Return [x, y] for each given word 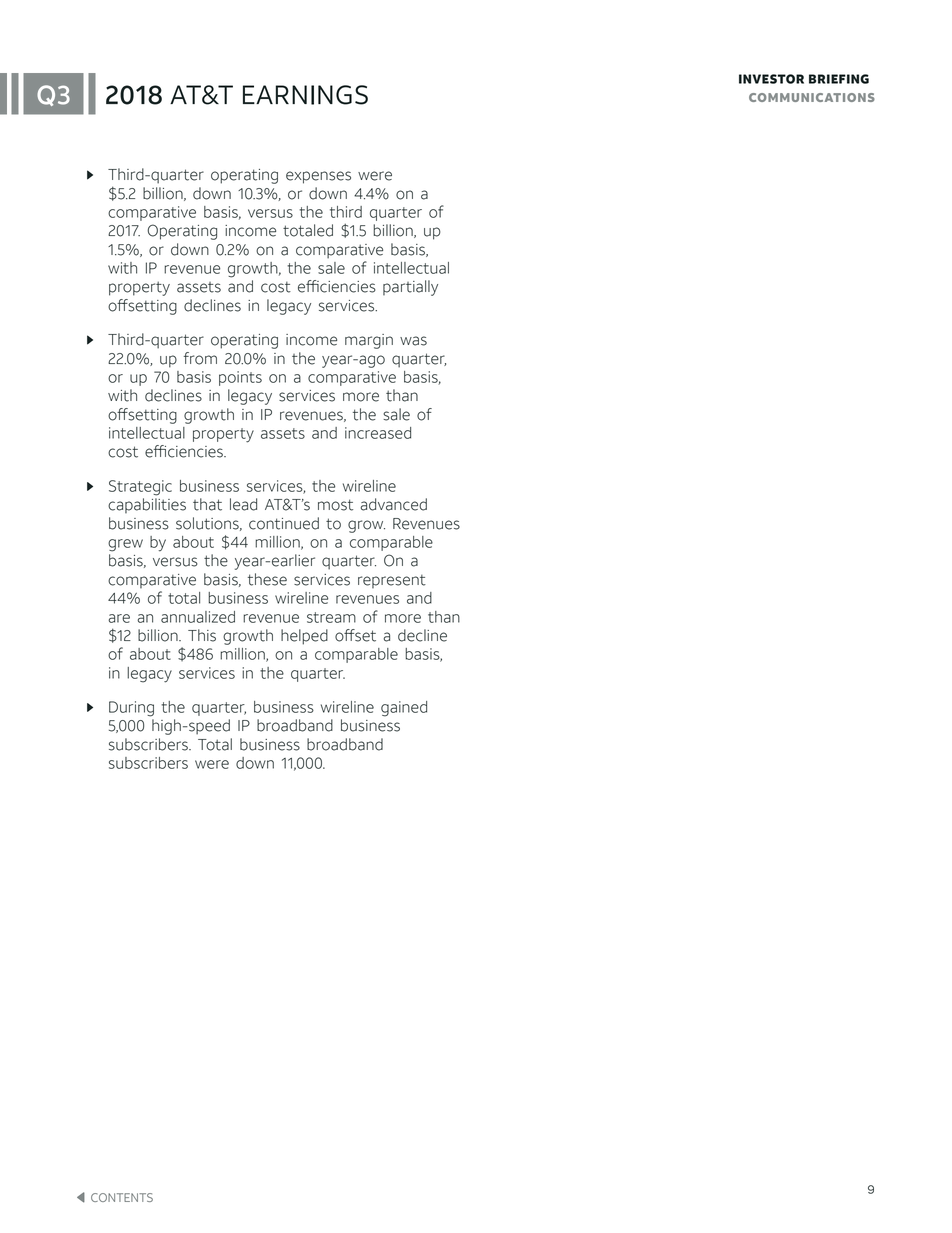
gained [404, 709]
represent [392, 581]
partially [410, 288]
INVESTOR [771, 79]
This [202, 635]
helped [304, 637]
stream [331, 617]
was [413, 341]
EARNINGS [305, 95]
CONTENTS [122, 1197]
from [200, 358]
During [131, 709]
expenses [318, 177]
